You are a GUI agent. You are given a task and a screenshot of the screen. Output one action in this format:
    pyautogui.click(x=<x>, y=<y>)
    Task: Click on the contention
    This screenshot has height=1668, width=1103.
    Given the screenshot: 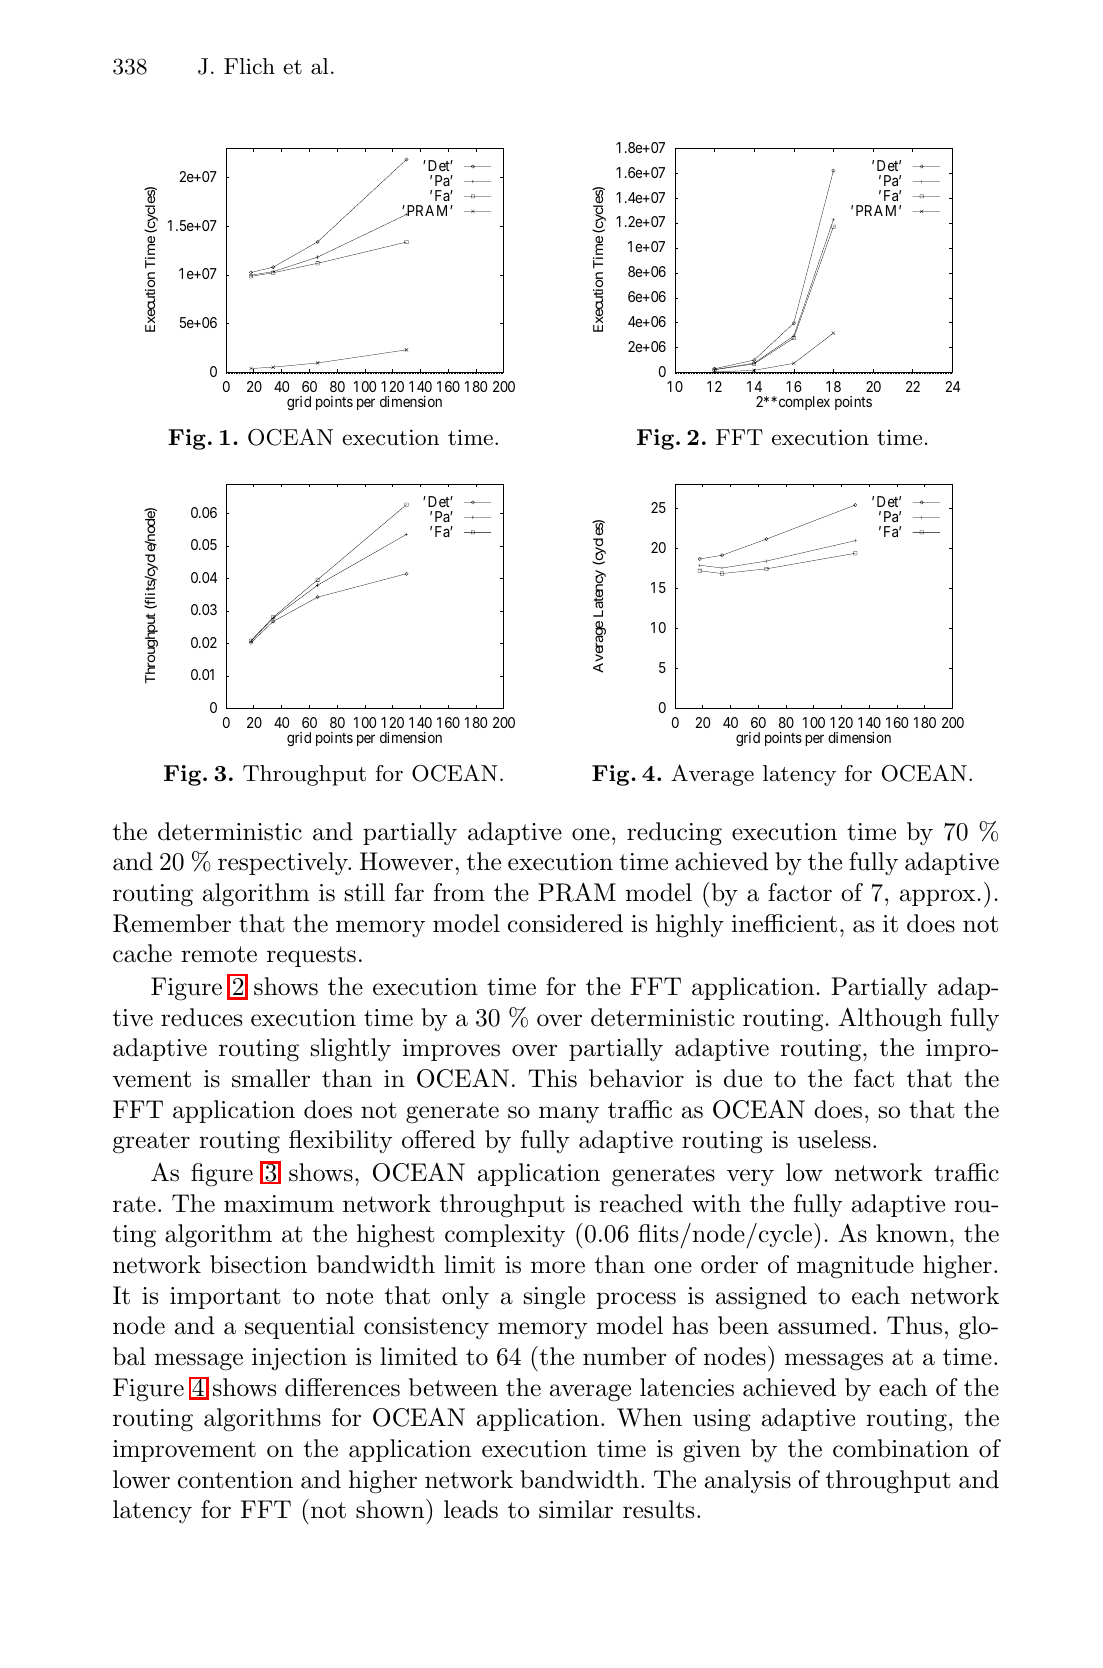 What is the action you would take?
    pyautogui.click(x=235, y=1480)
